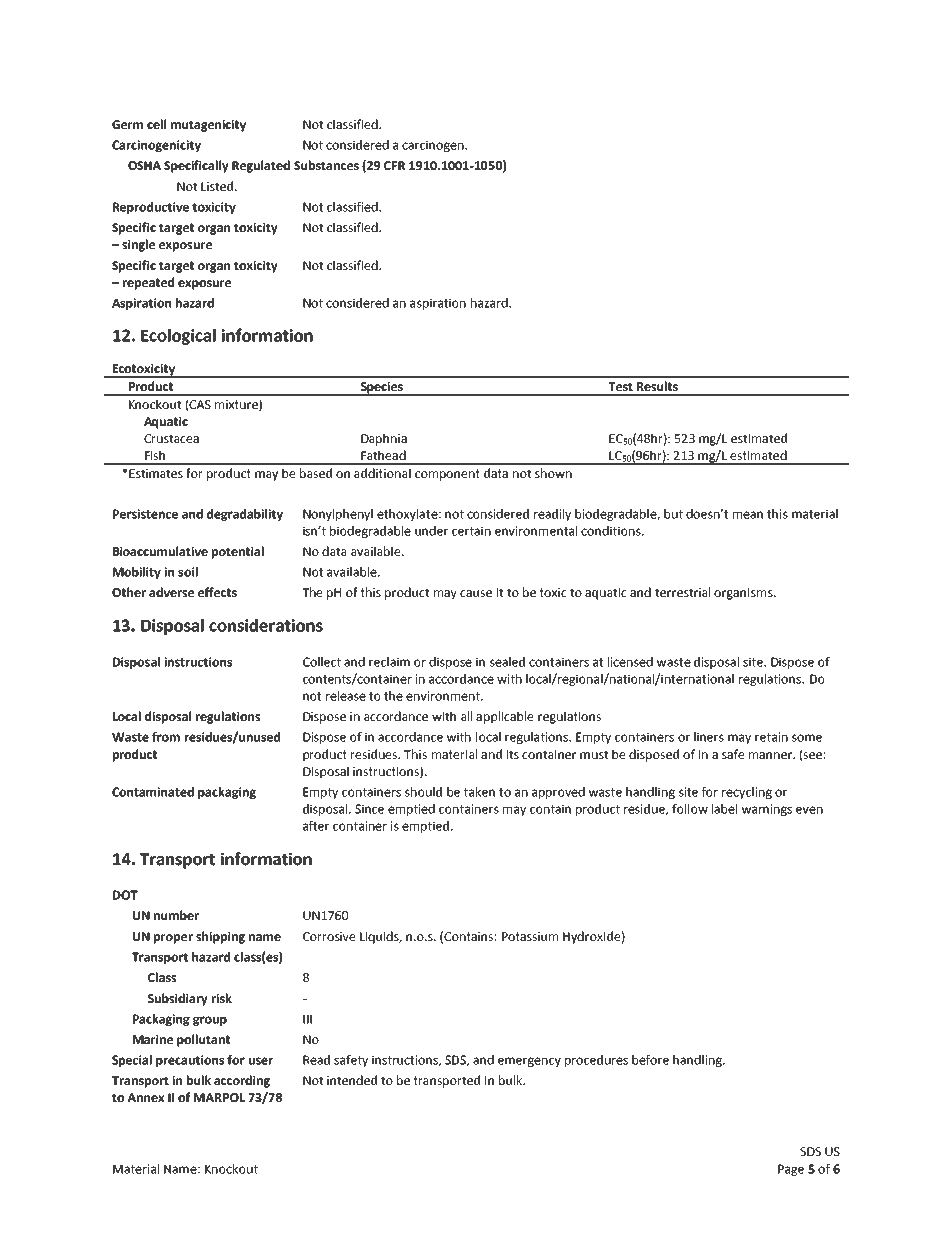 This screenshot has width=952, height=1233. I want to click on Annex, so click(145, 1097).
